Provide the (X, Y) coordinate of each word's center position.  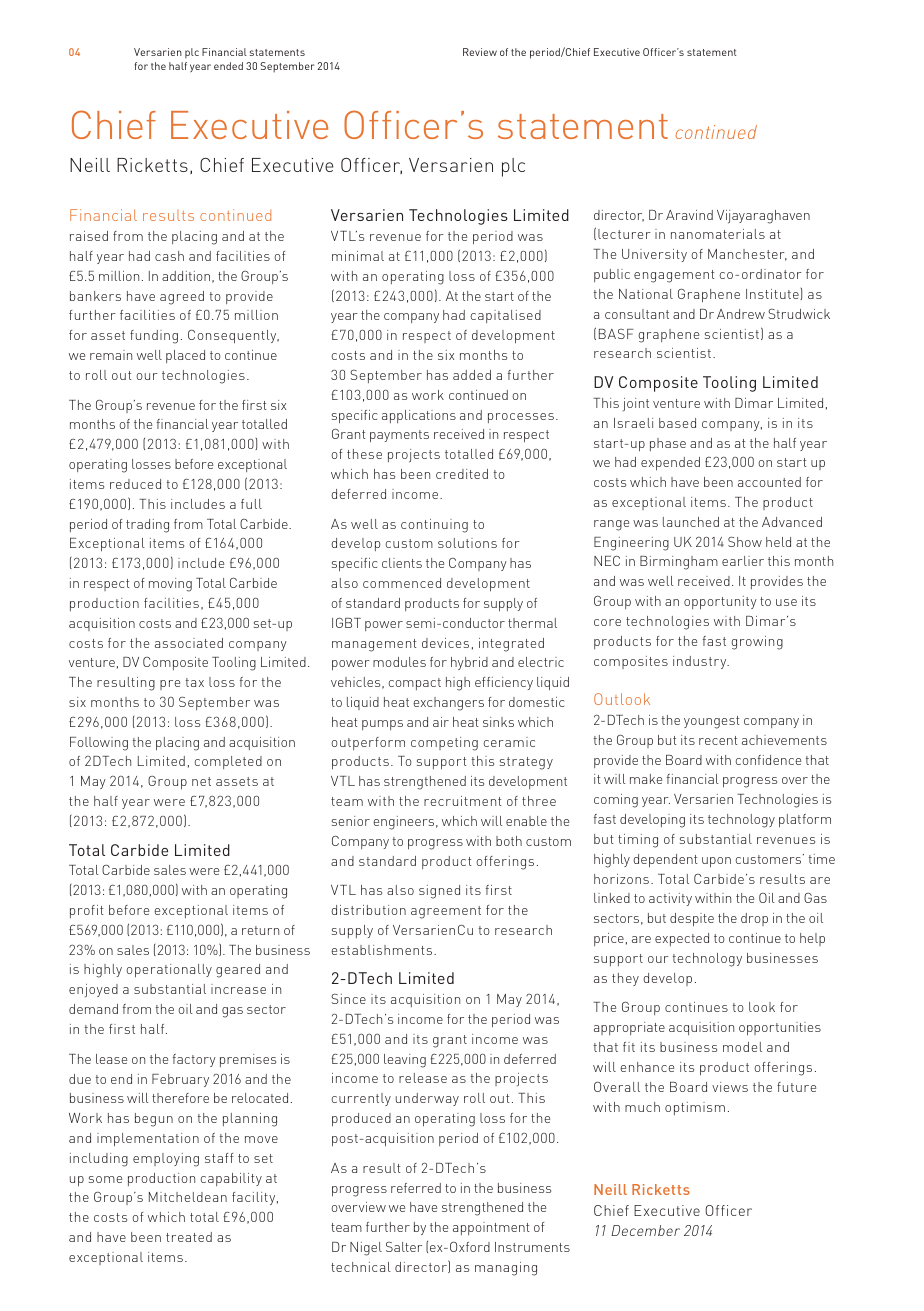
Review (480, 52)
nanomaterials (718, 234)
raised (89, 236)
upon (716, 862)
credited (462, 474)
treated (189, 1237)
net (201, 781)
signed (439, 892)
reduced (135, 484)
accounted (769, 482)
